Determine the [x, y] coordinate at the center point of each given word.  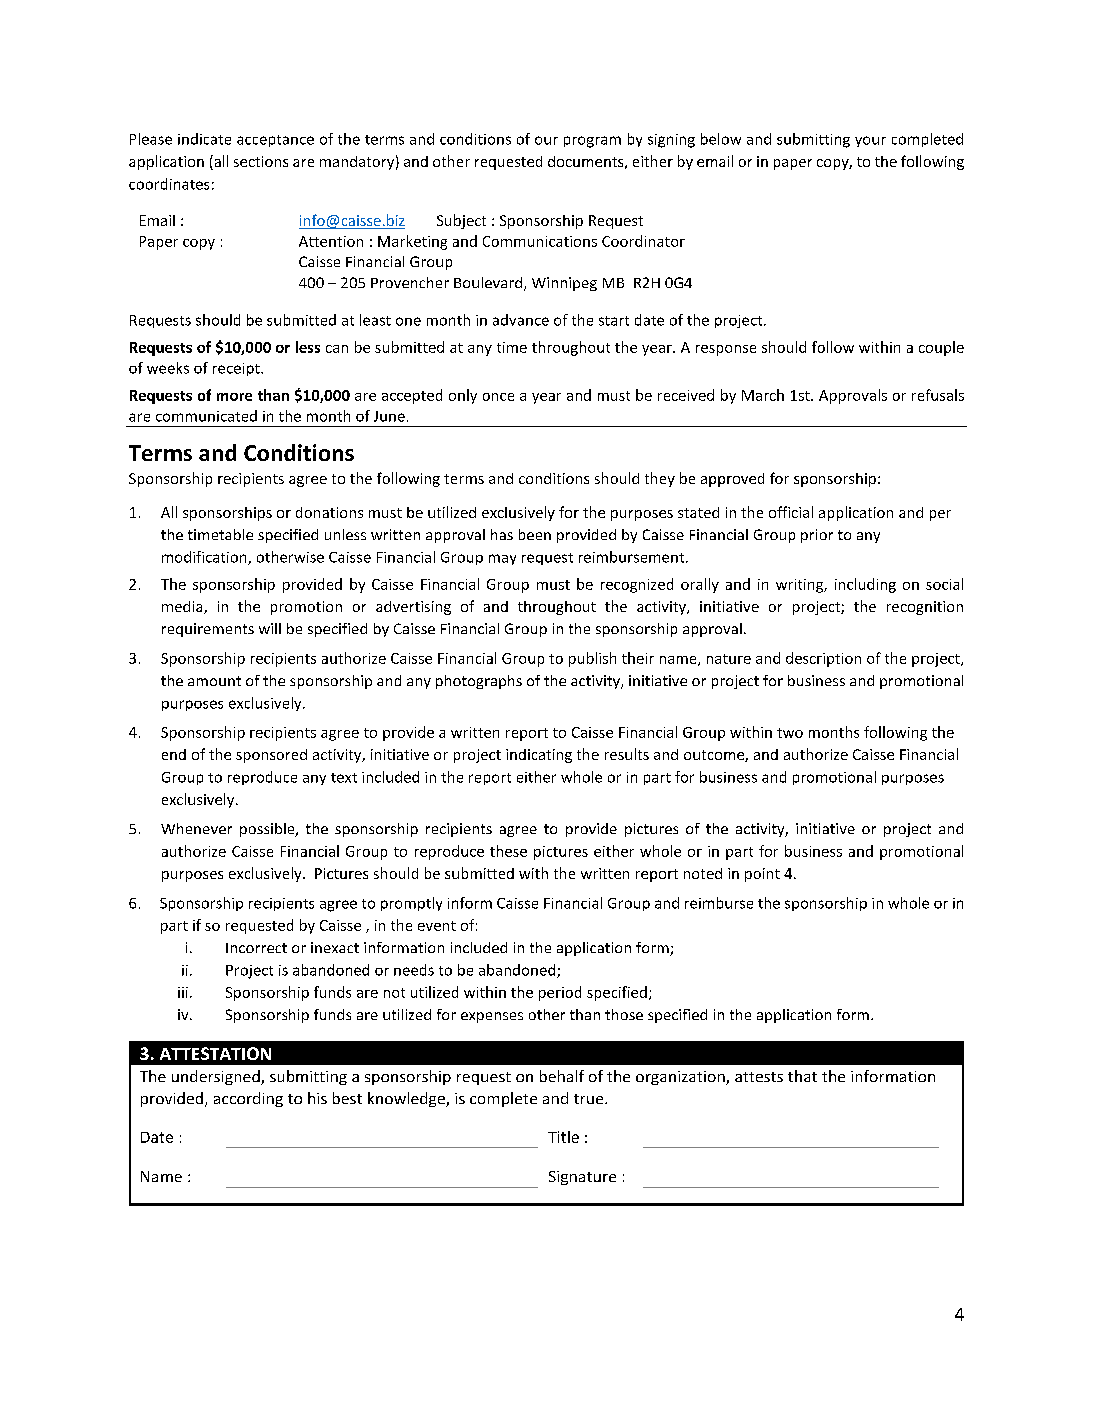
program [592, 142]
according [248, 1099]
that [802, 1076]
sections [261, 161]
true [590, 1099]
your [870, 141]
